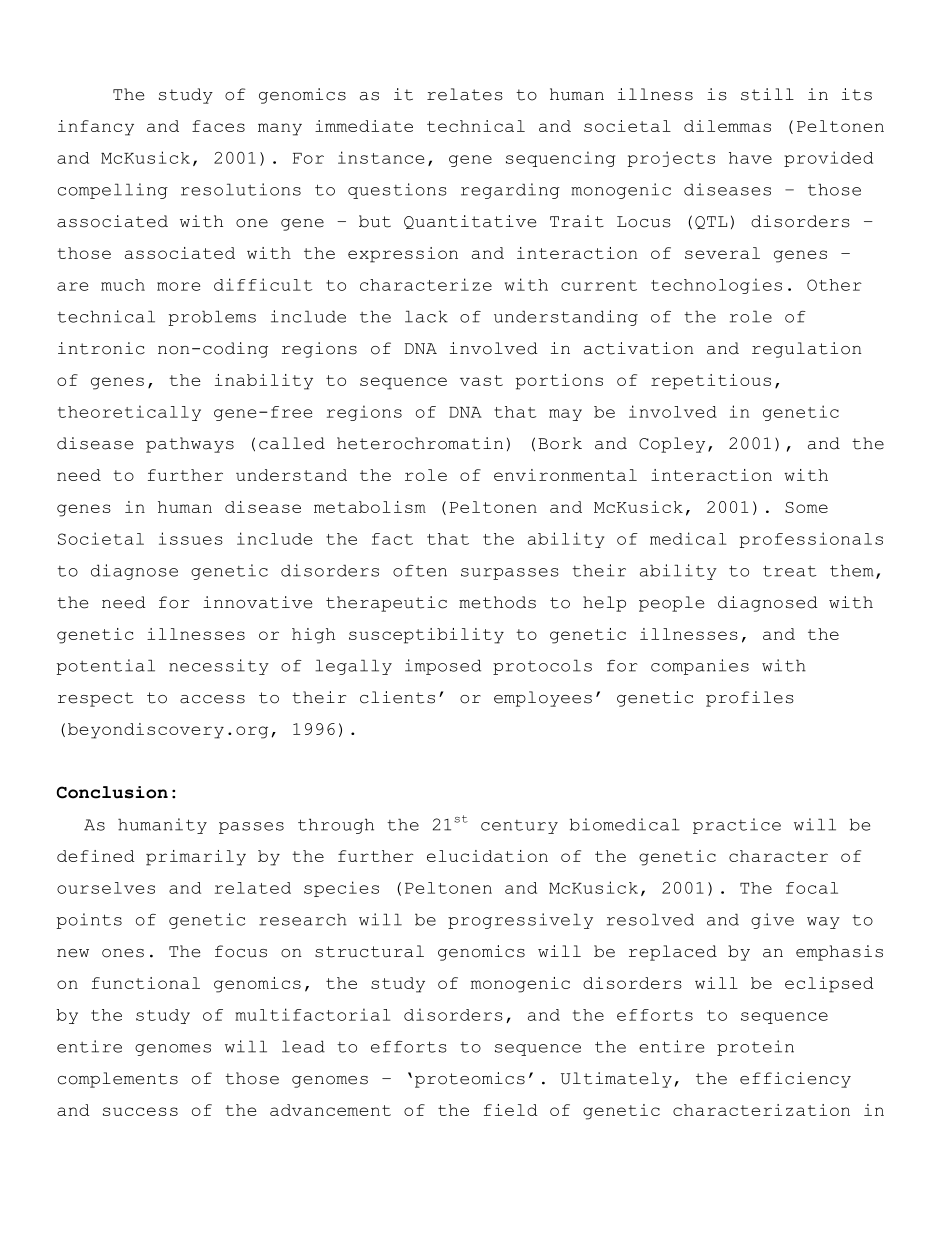 This page has width=952, height=1233. What do you see at coordinates (727, 126) in the page?
I see `dilemmas` at bounding box center [727, 126].
